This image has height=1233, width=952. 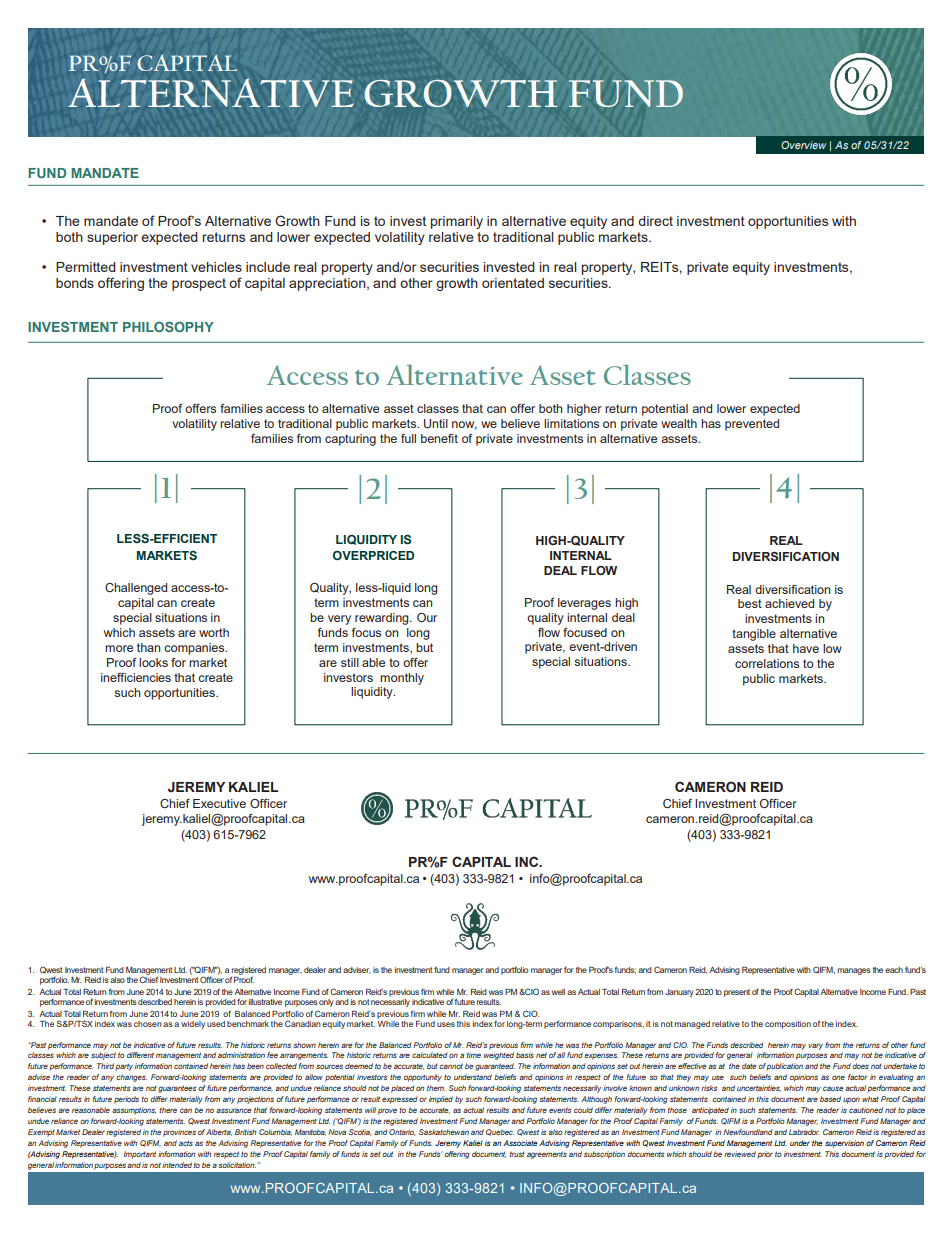 I want to click on Challenged, so click(x=136, y=589).
